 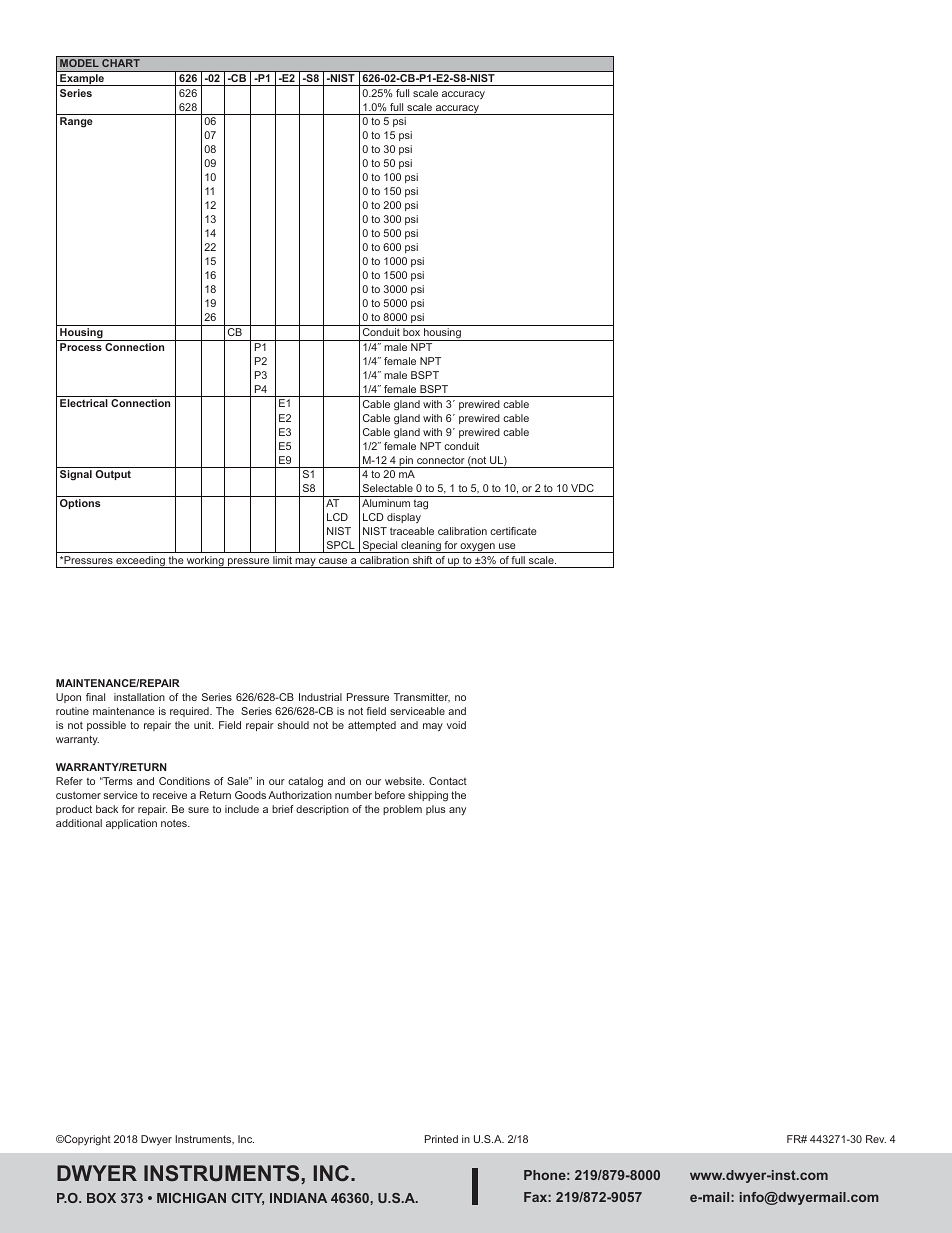 What do you see at coordinates (441, 1139) in the page?
I see `Printed` at bounding box center [441, 1139].
